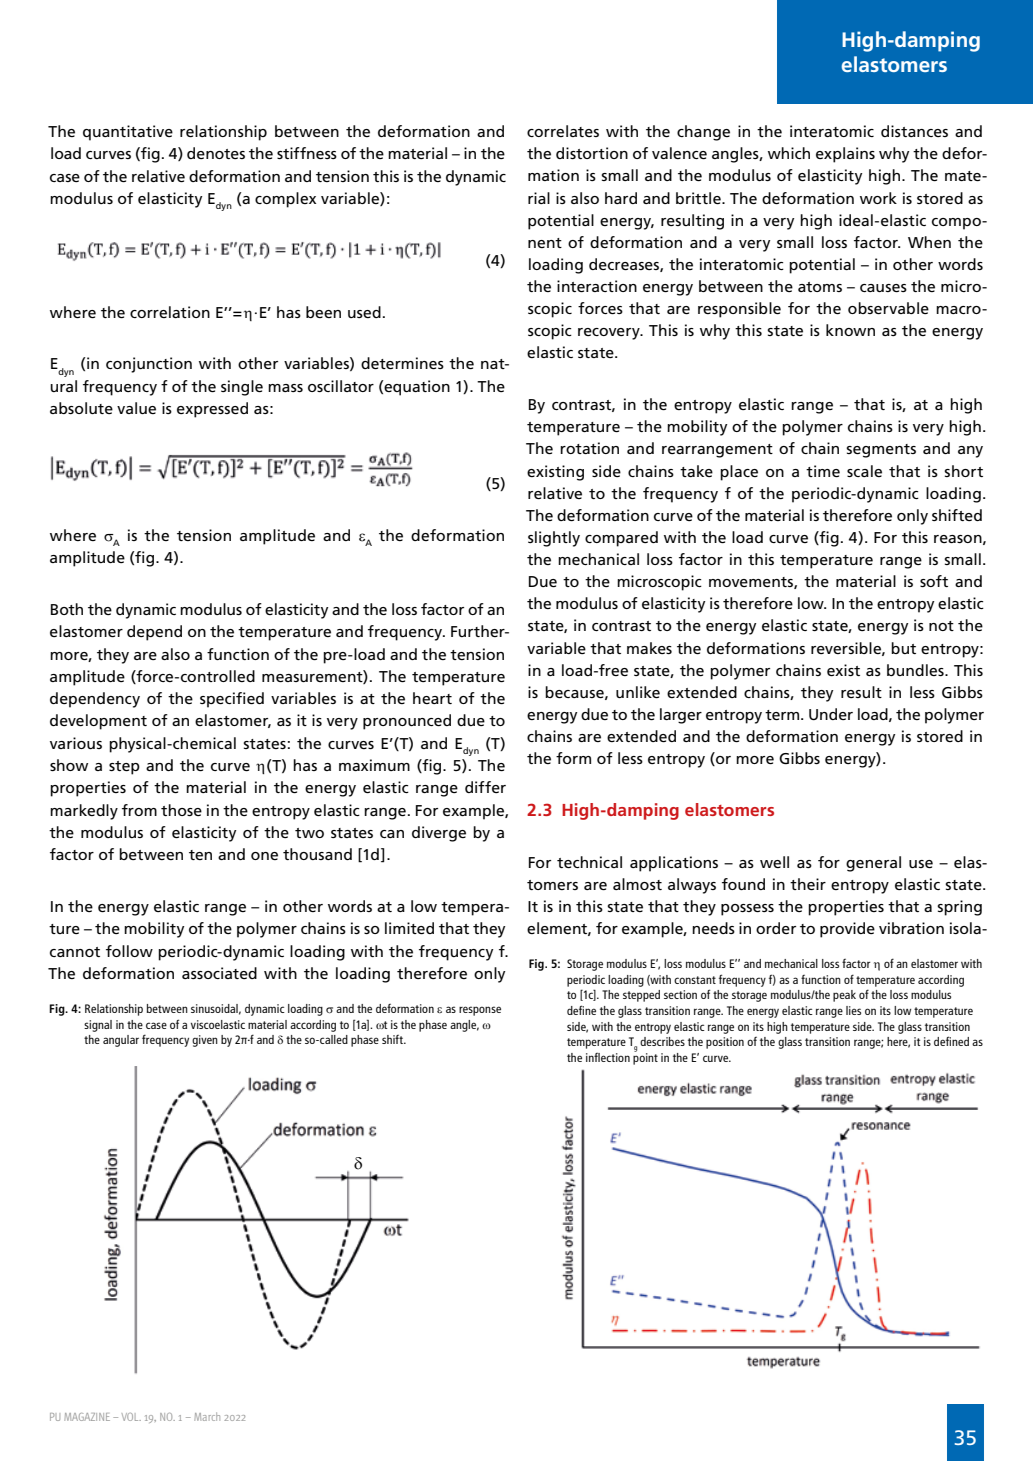 This screenshot has height=1461, width=1033. I want to click on peak, so click(844, 996).
